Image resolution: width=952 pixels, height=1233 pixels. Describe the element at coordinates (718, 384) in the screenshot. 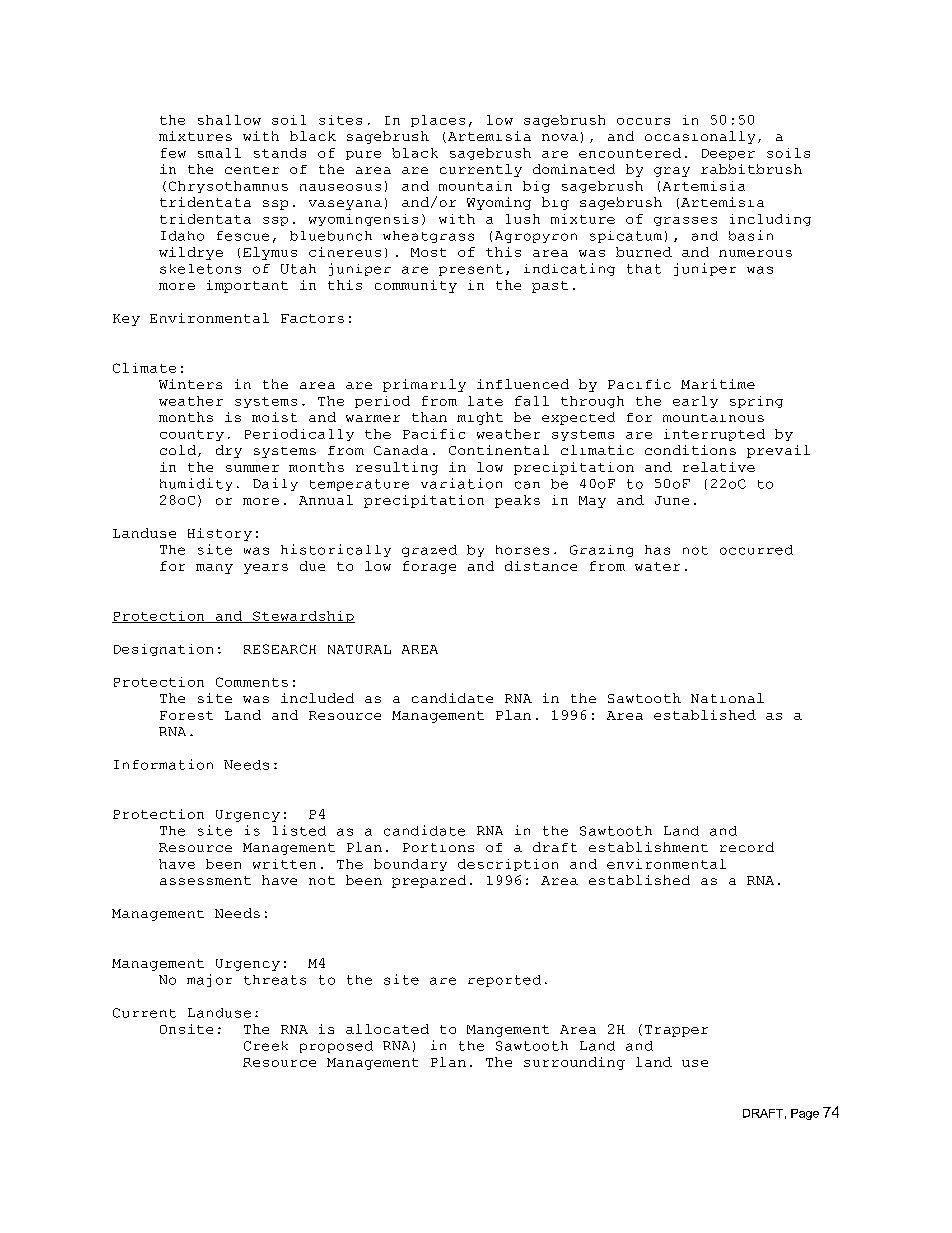

I see `Maritime` at that location.
